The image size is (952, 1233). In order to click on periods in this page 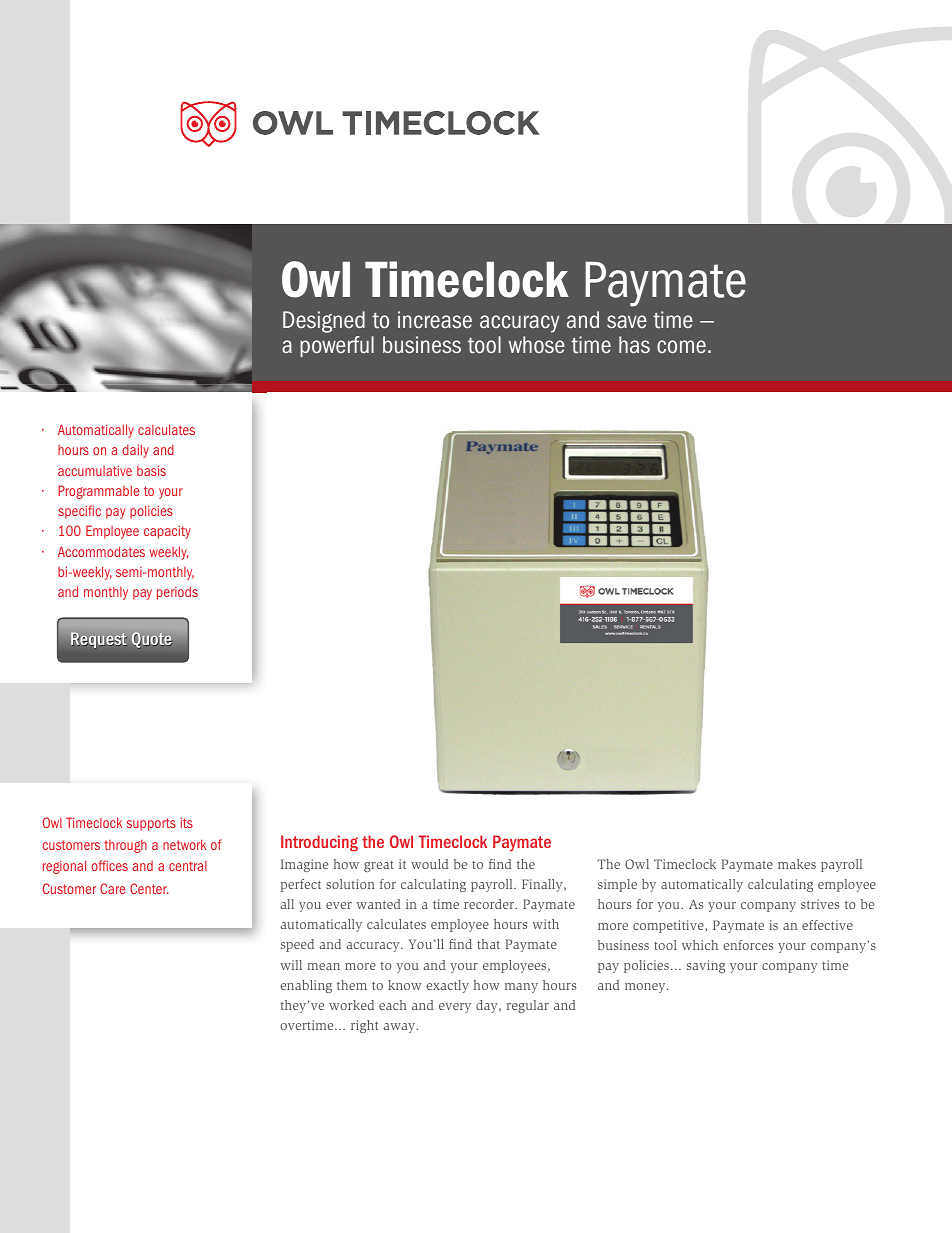, I will do `click(177, 593)`.
